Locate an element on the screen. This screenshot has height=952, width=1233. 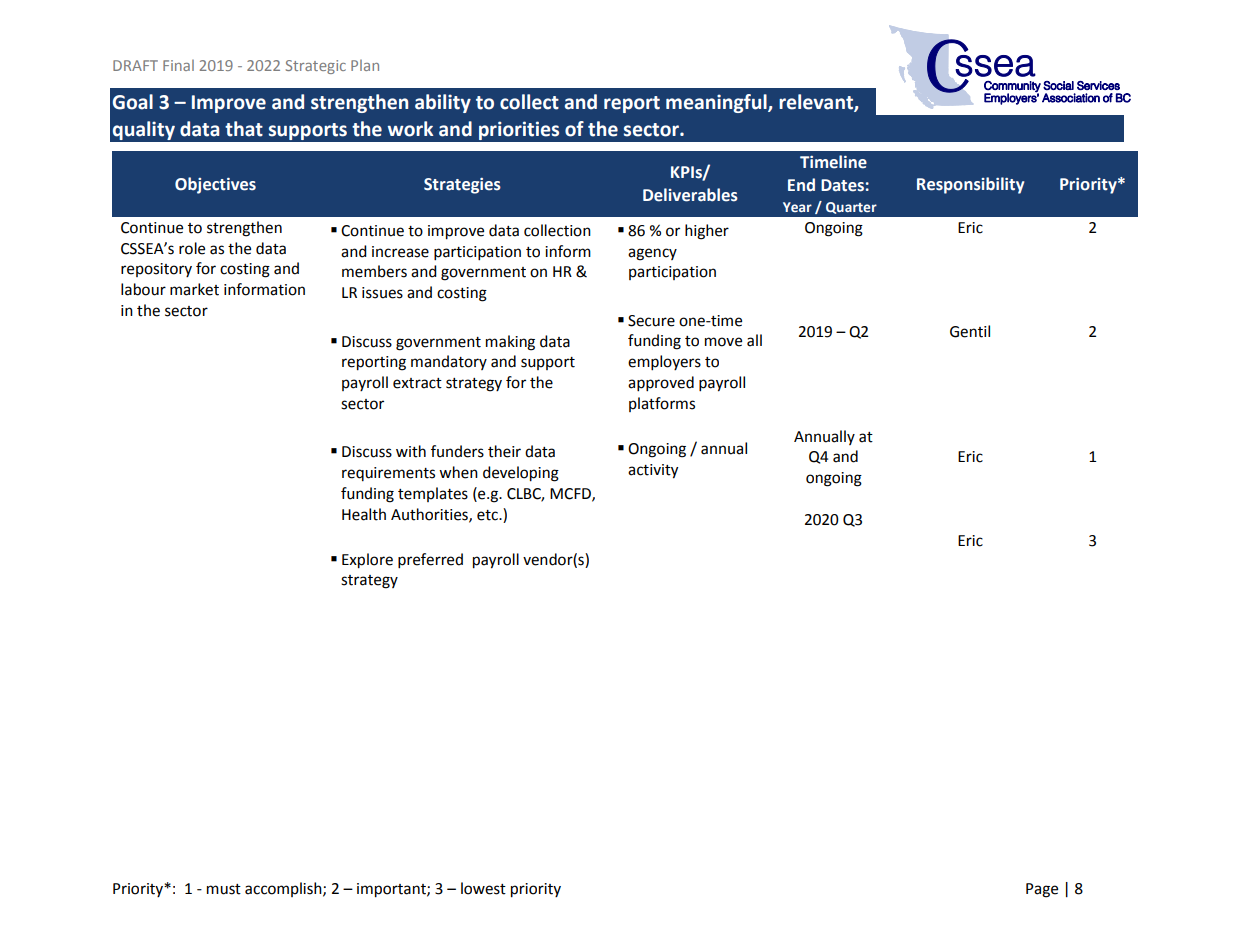
move is located at coordinates (723, 342).
